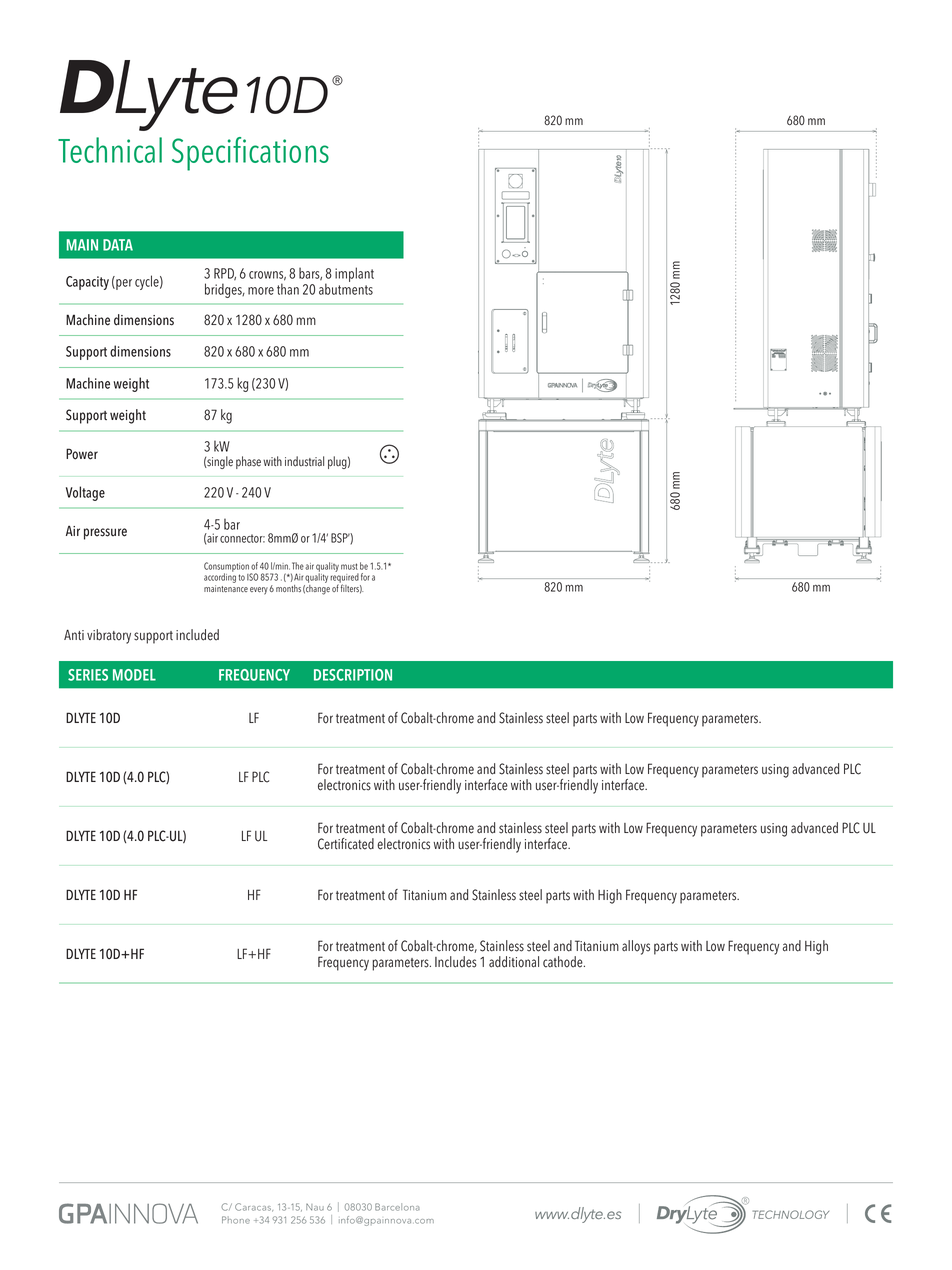  I want to click on implant, so click(354, 274).
